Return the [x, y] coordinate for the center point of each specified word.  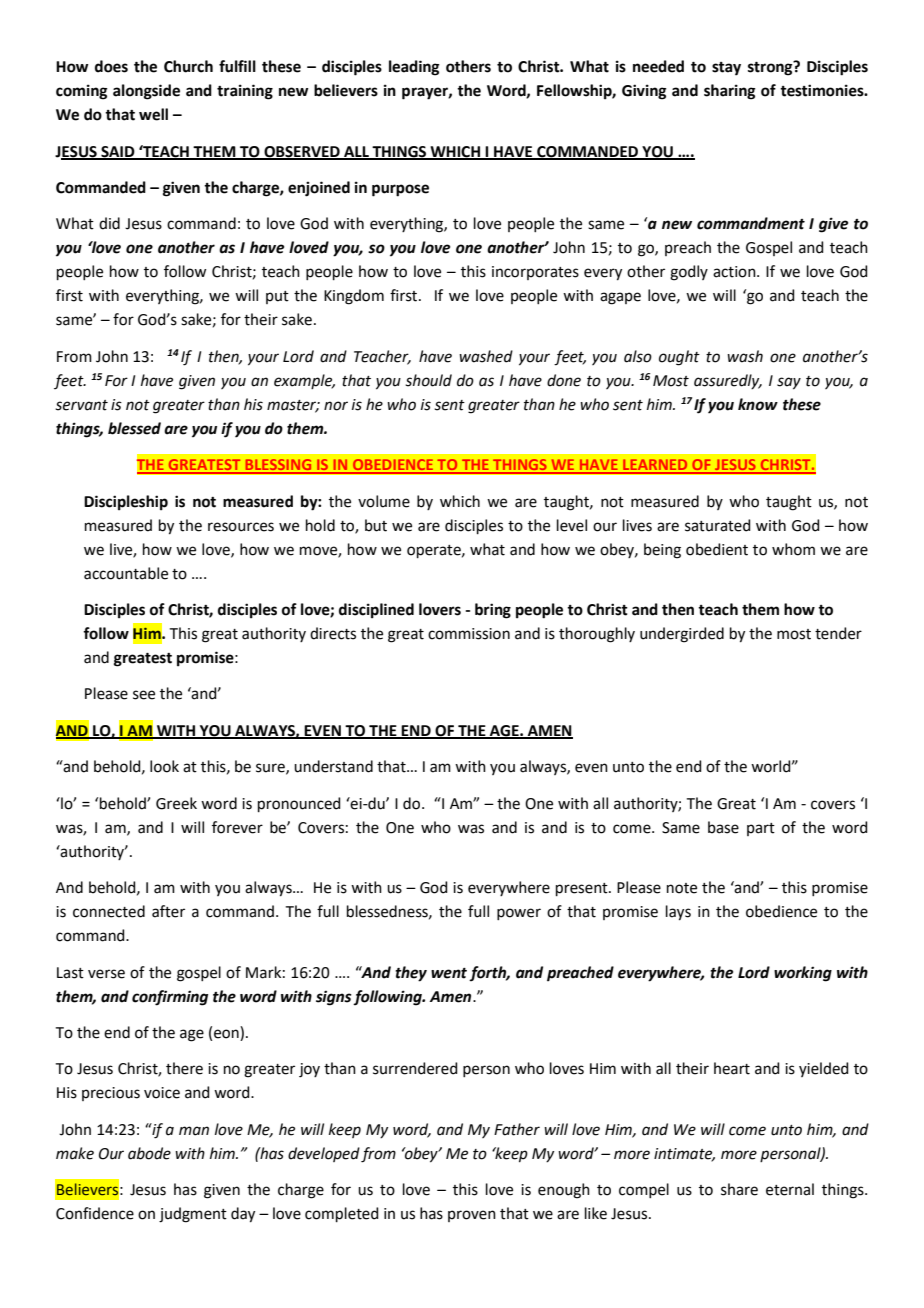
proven [472, 1216]
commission [469, 634]
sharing [730, 92]
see [144, 695]
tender [838, 633]
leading [414, 68]
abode [149, 1153]
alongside [146, 92]
